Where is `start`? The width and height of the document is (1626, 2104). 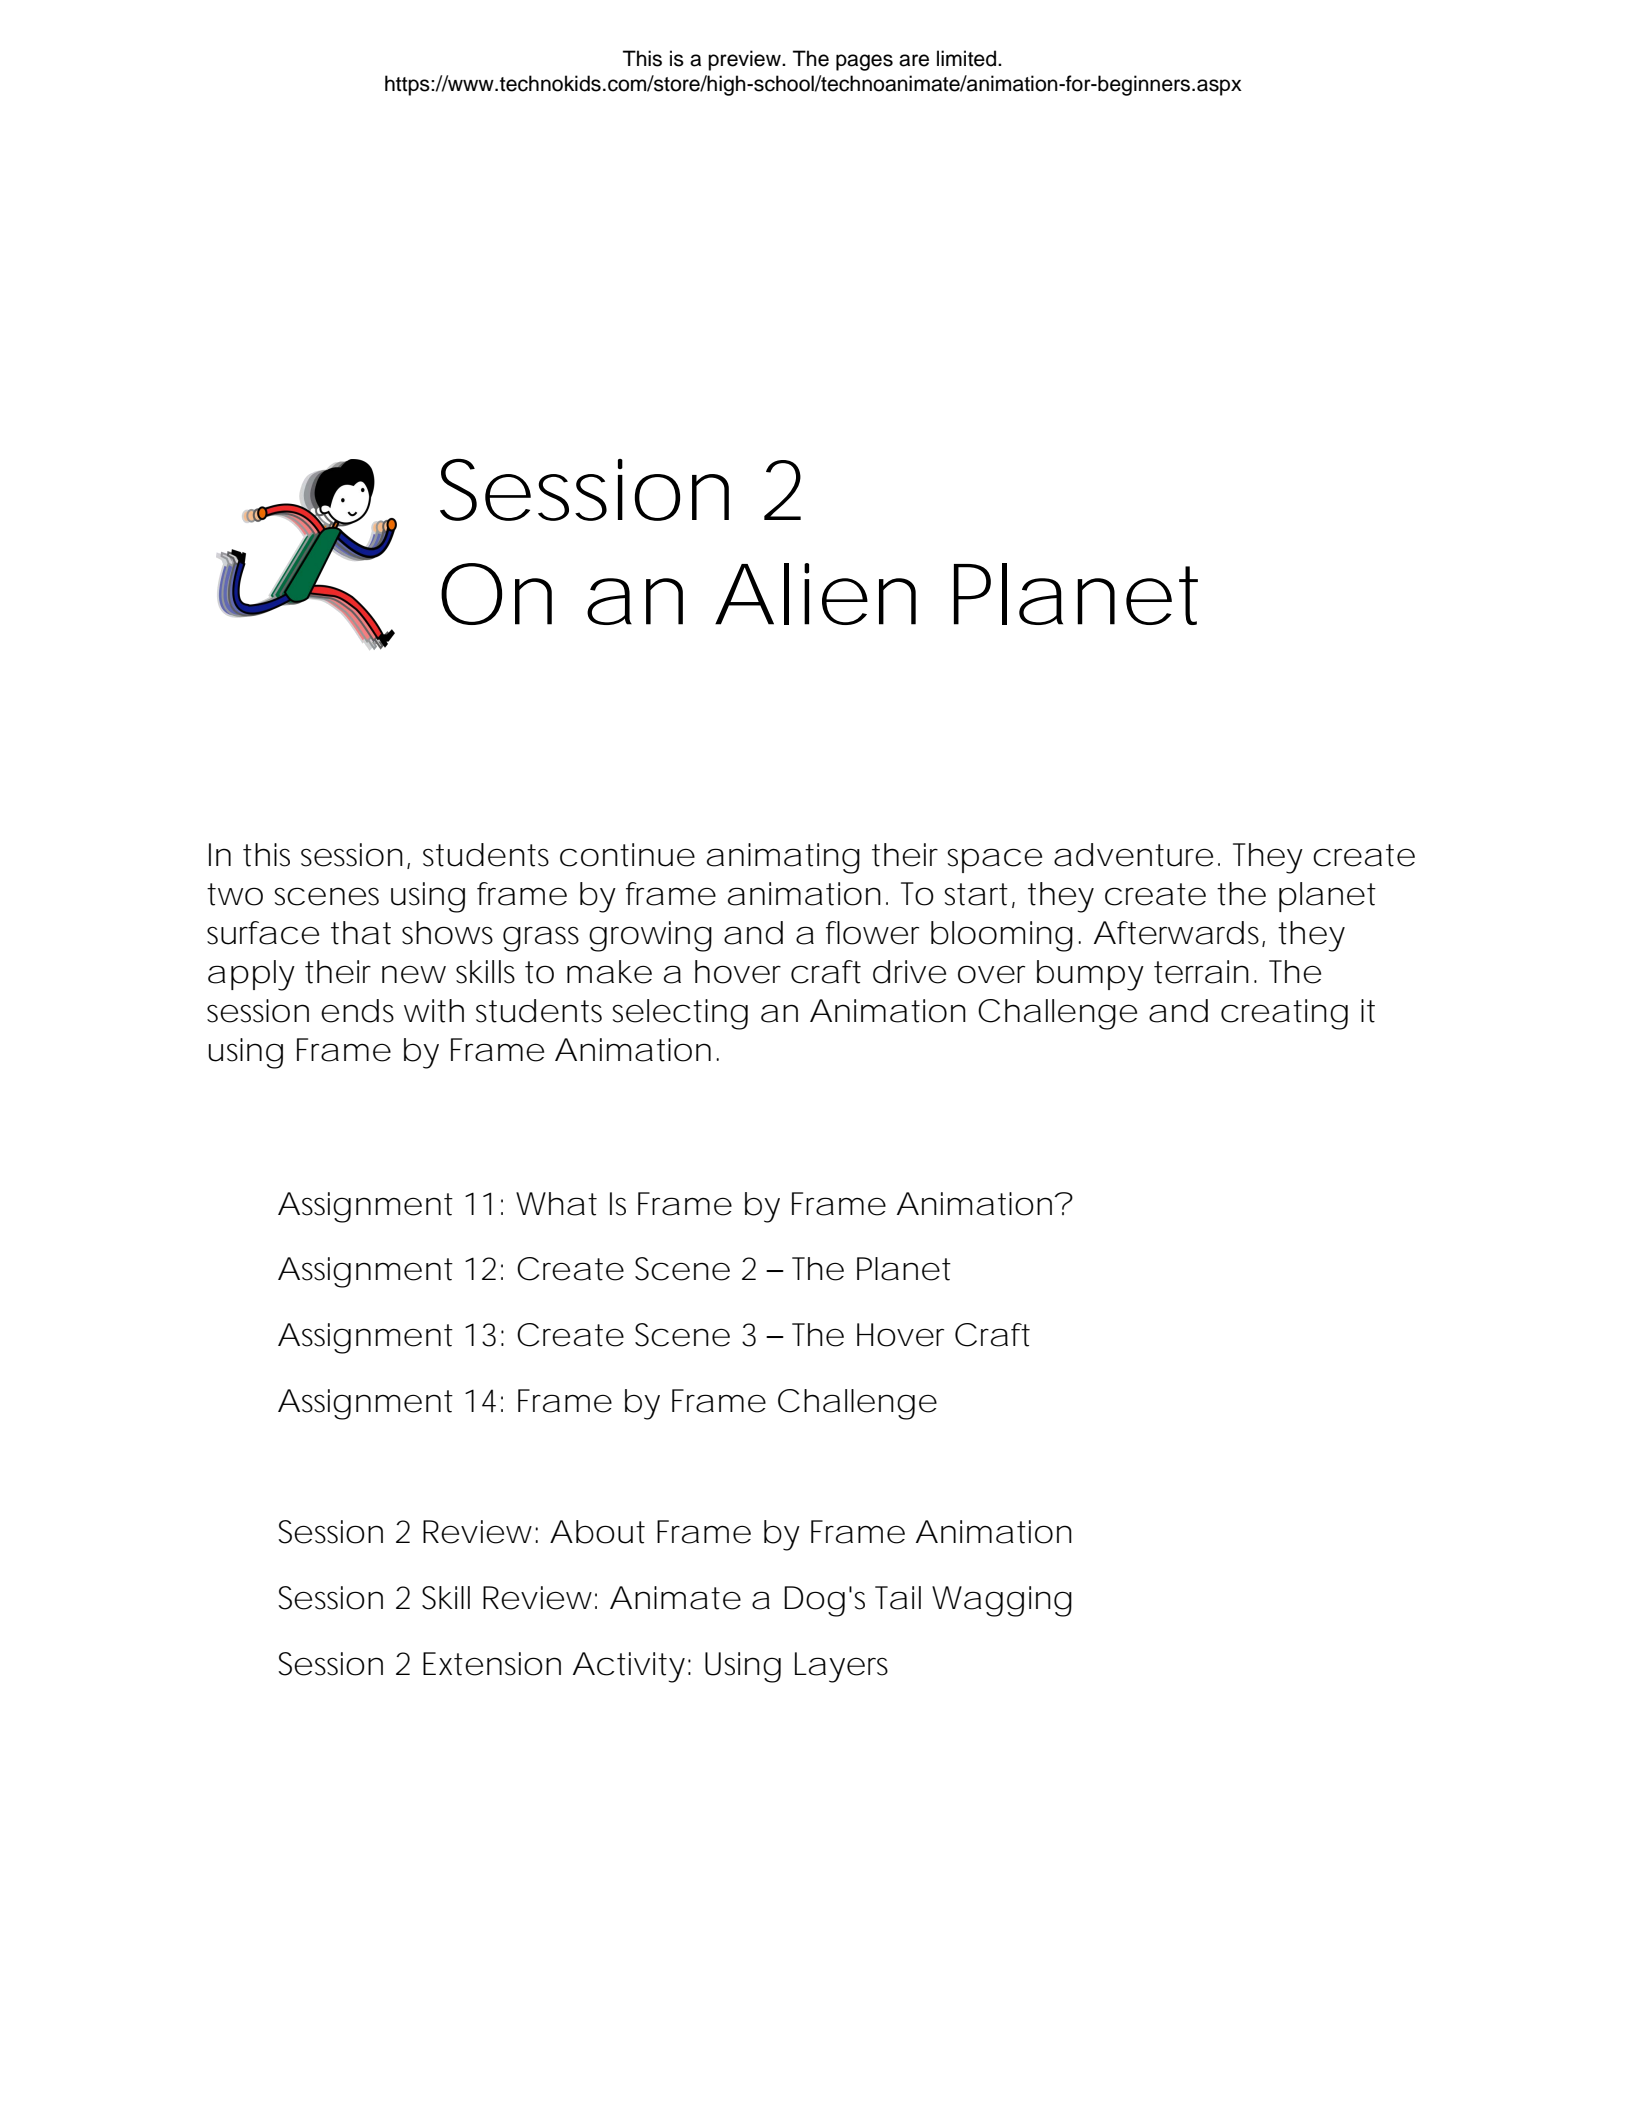 start is located at coordinates (979, 895).
